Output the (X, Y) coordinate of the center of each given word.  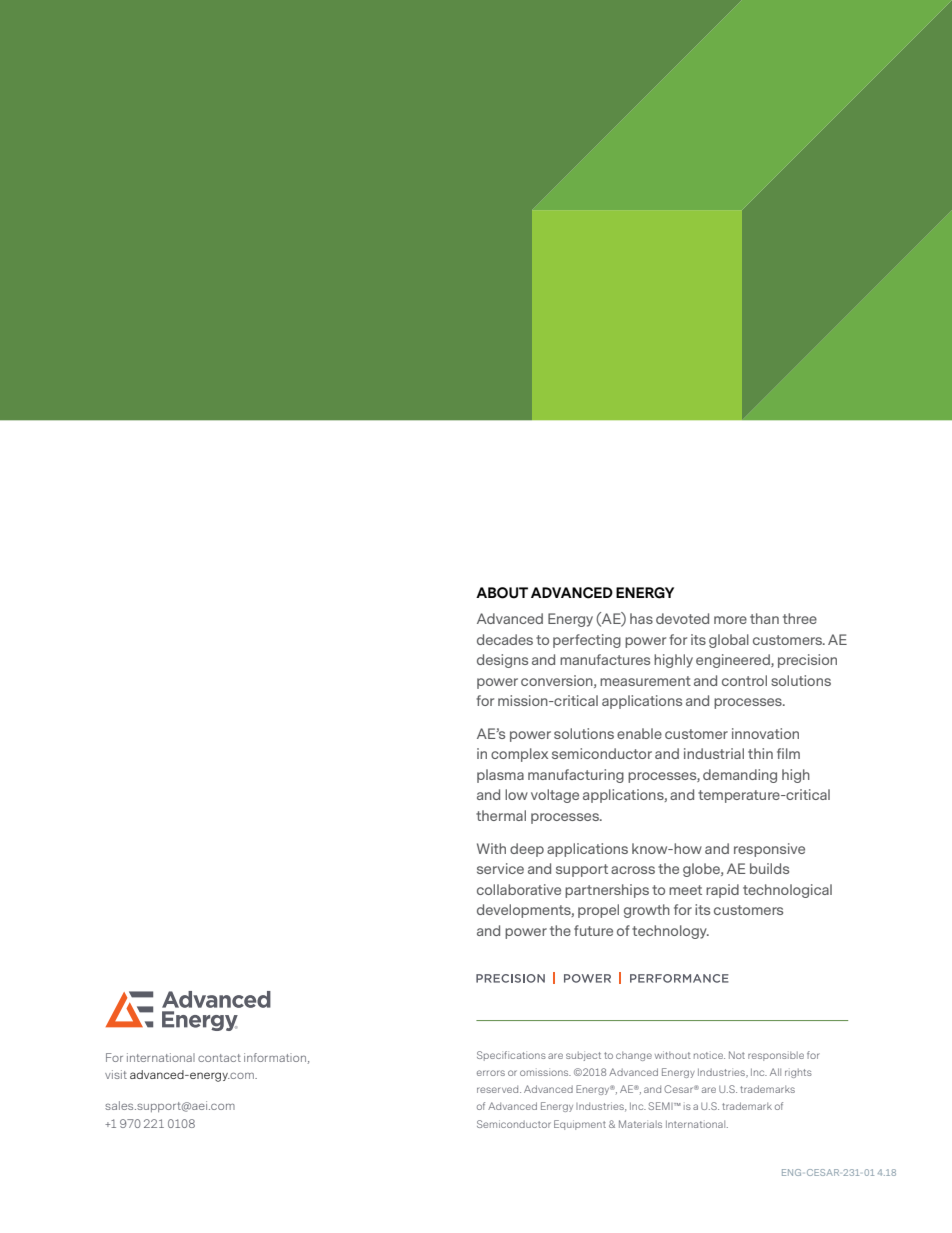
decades (505, 639)
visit (116, 1074)
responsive (769, 850)
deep (527, 850)
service (500, 868)
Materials (640, 1124)
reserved (499, 1089)
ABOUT (502, 593)
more (730, 620)
